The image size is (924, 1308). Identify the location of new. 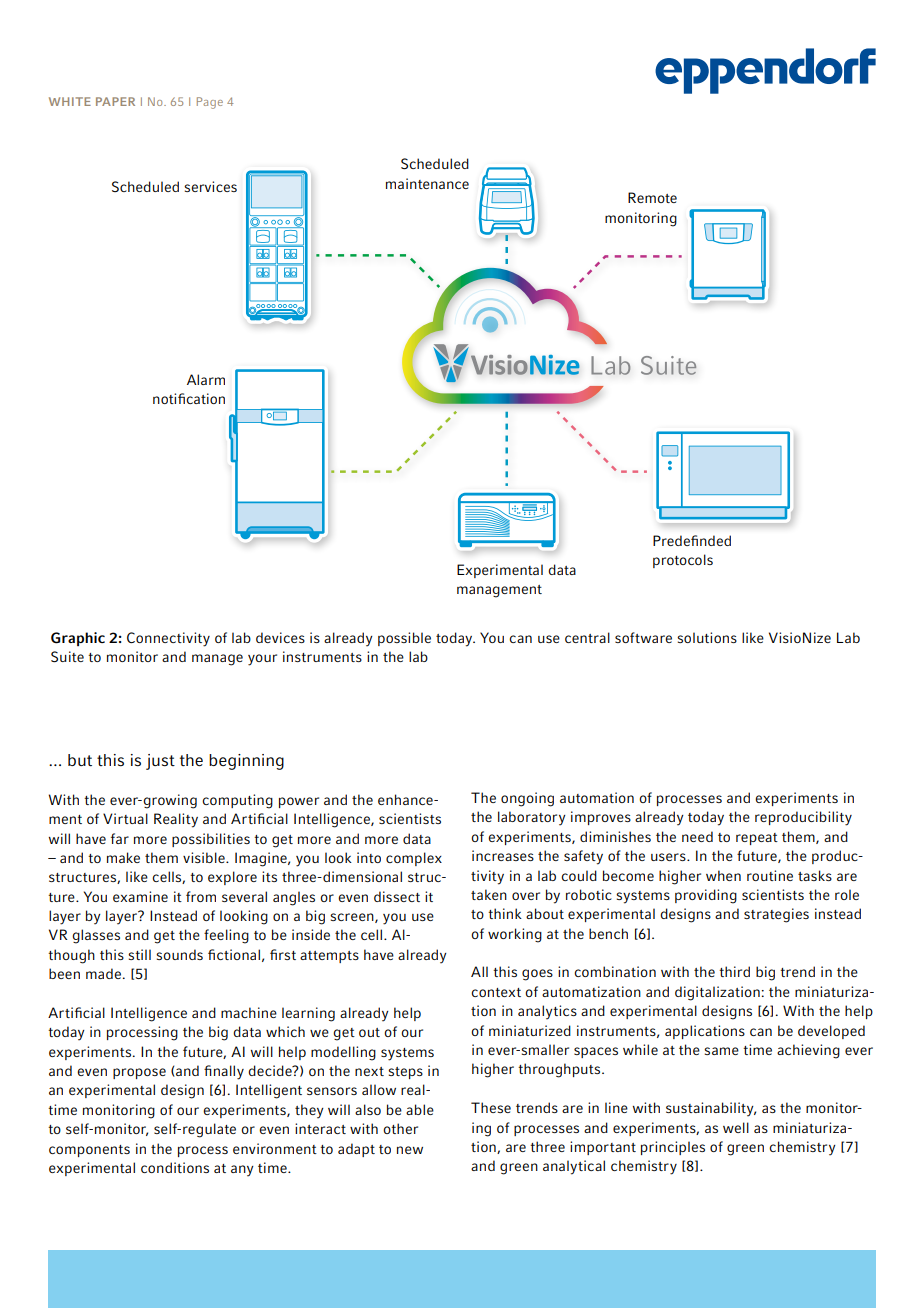
(410, 1150).
